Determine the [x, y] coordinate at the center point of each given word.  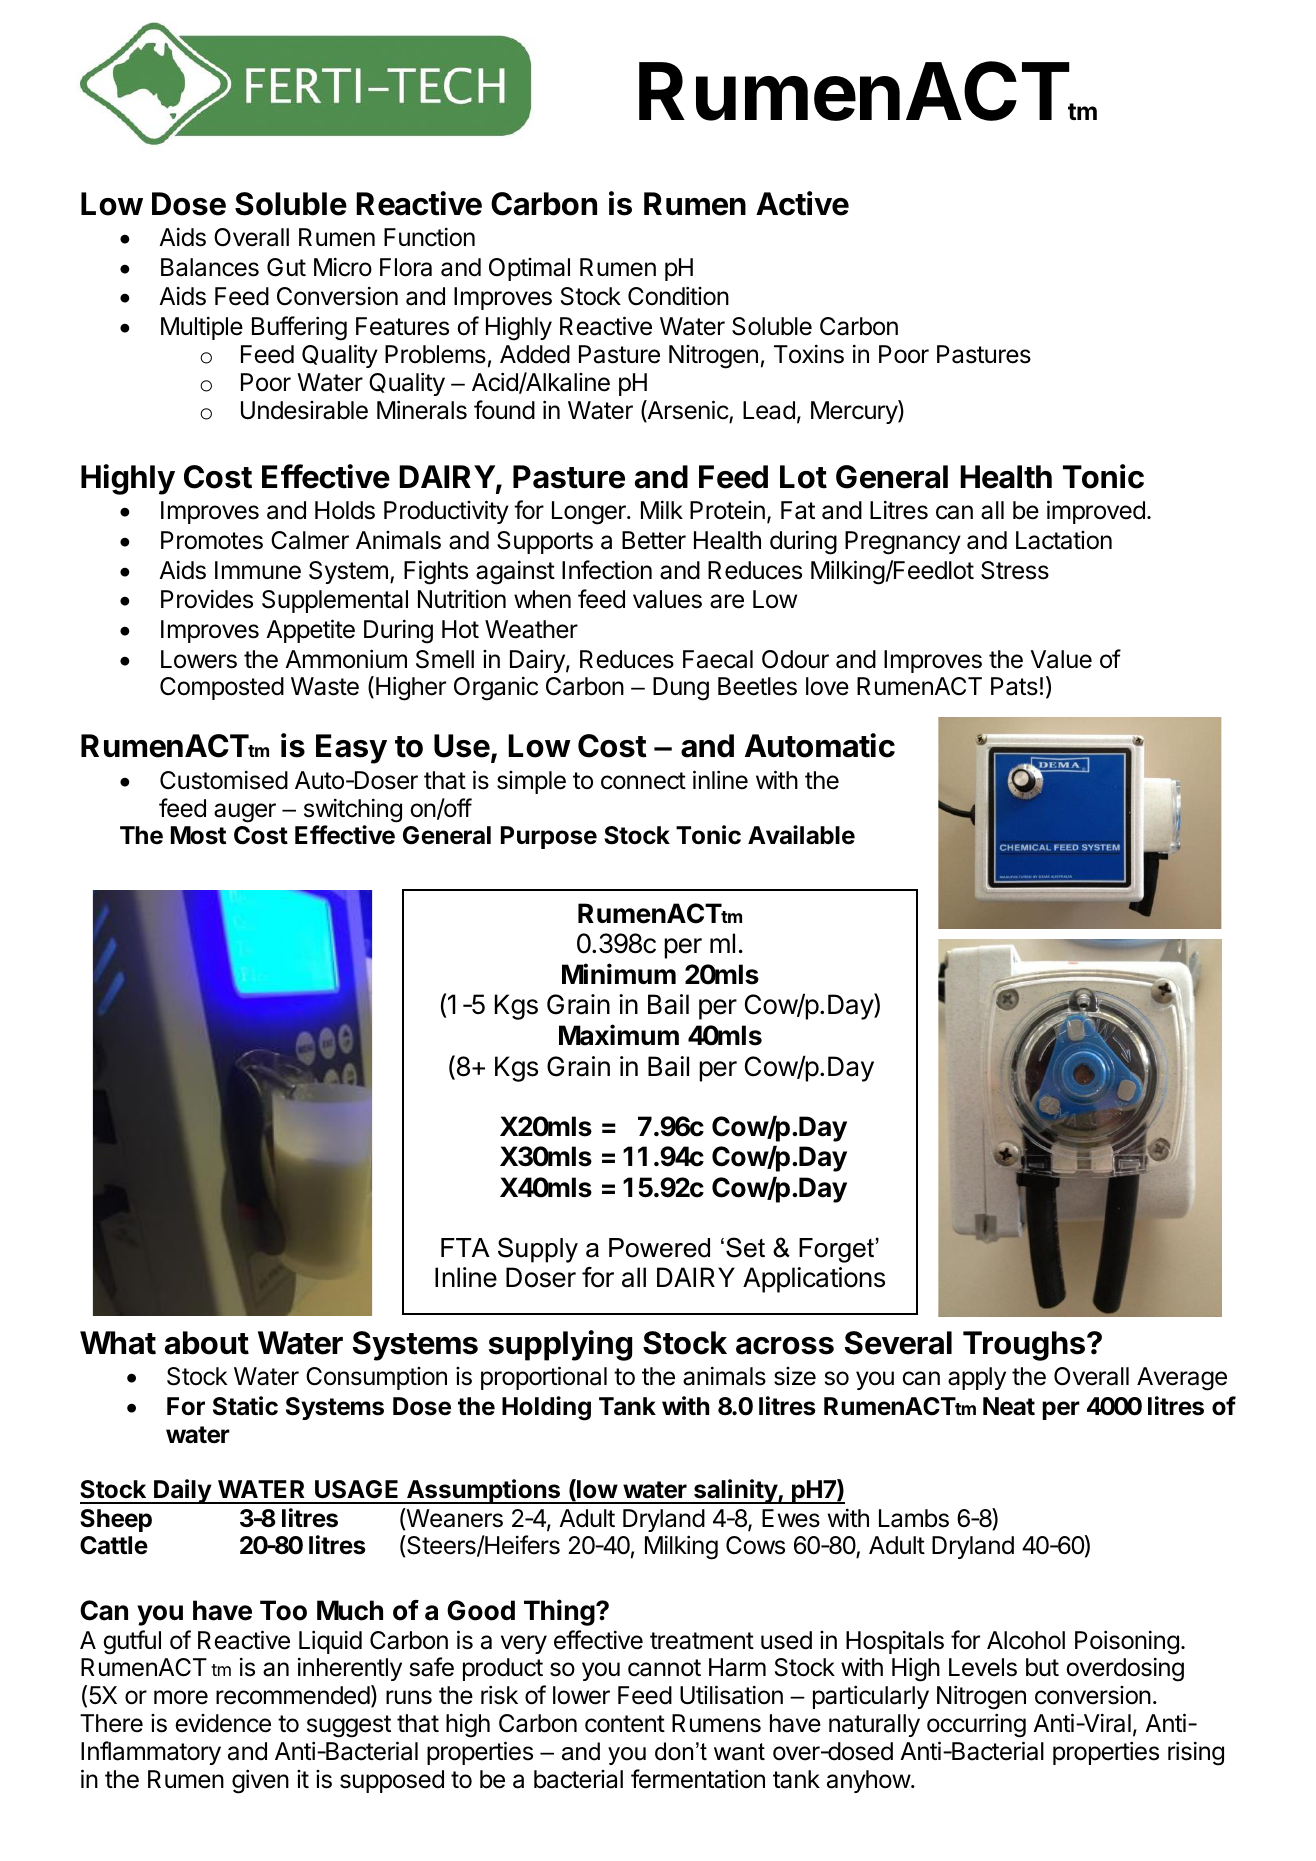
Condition [678, 296]
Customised [224, 780]
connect [643, 781]
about [207, 1343]
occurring [976, 1725]
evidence [223, 1723]
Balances [210, 267]
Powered [659, 1248]
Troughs [1024, 1346]
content [625, 1724]
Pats [1014, 686]
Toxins [809, 354]
